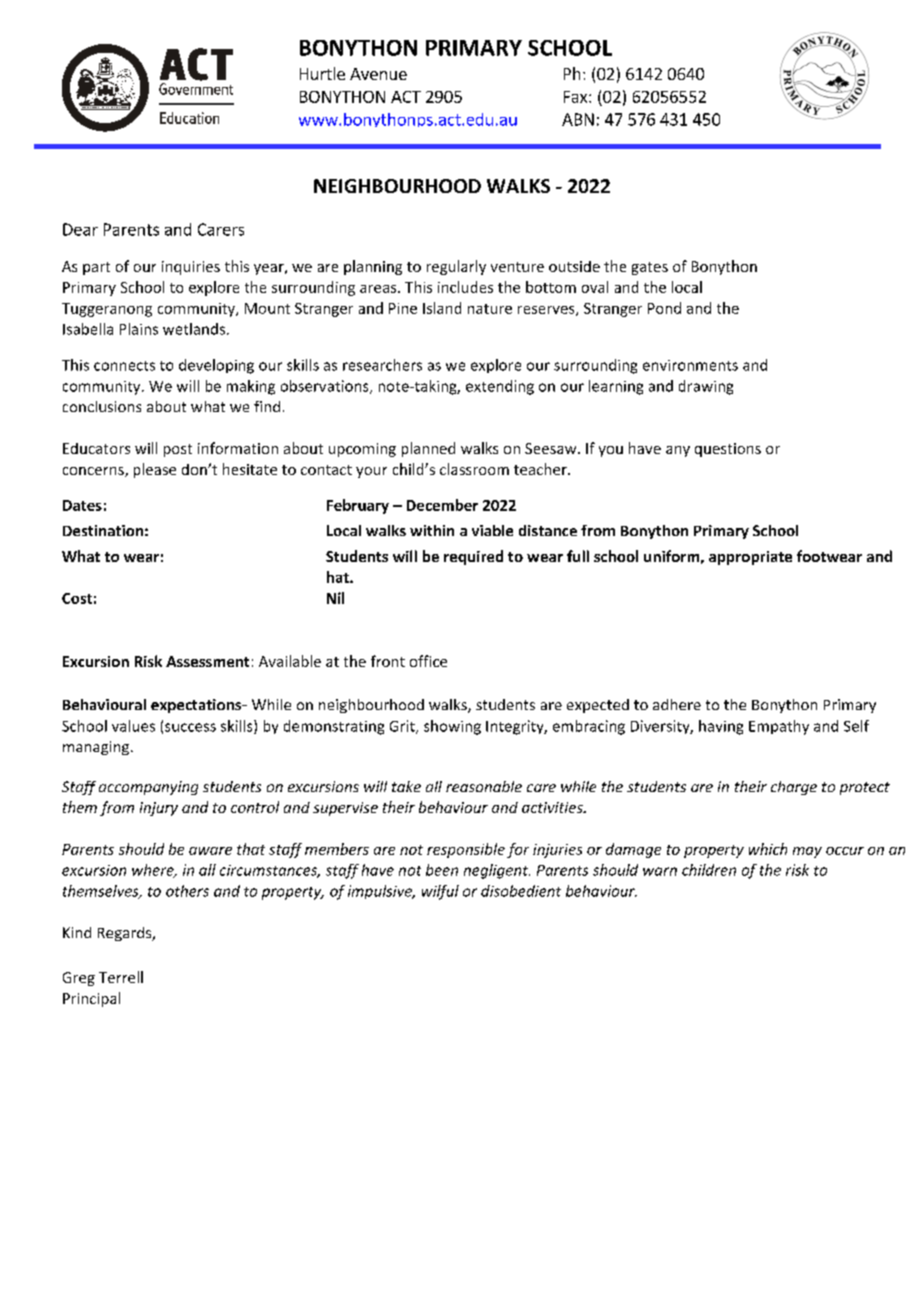  I want to click on Terrell, so click(121, 977).
